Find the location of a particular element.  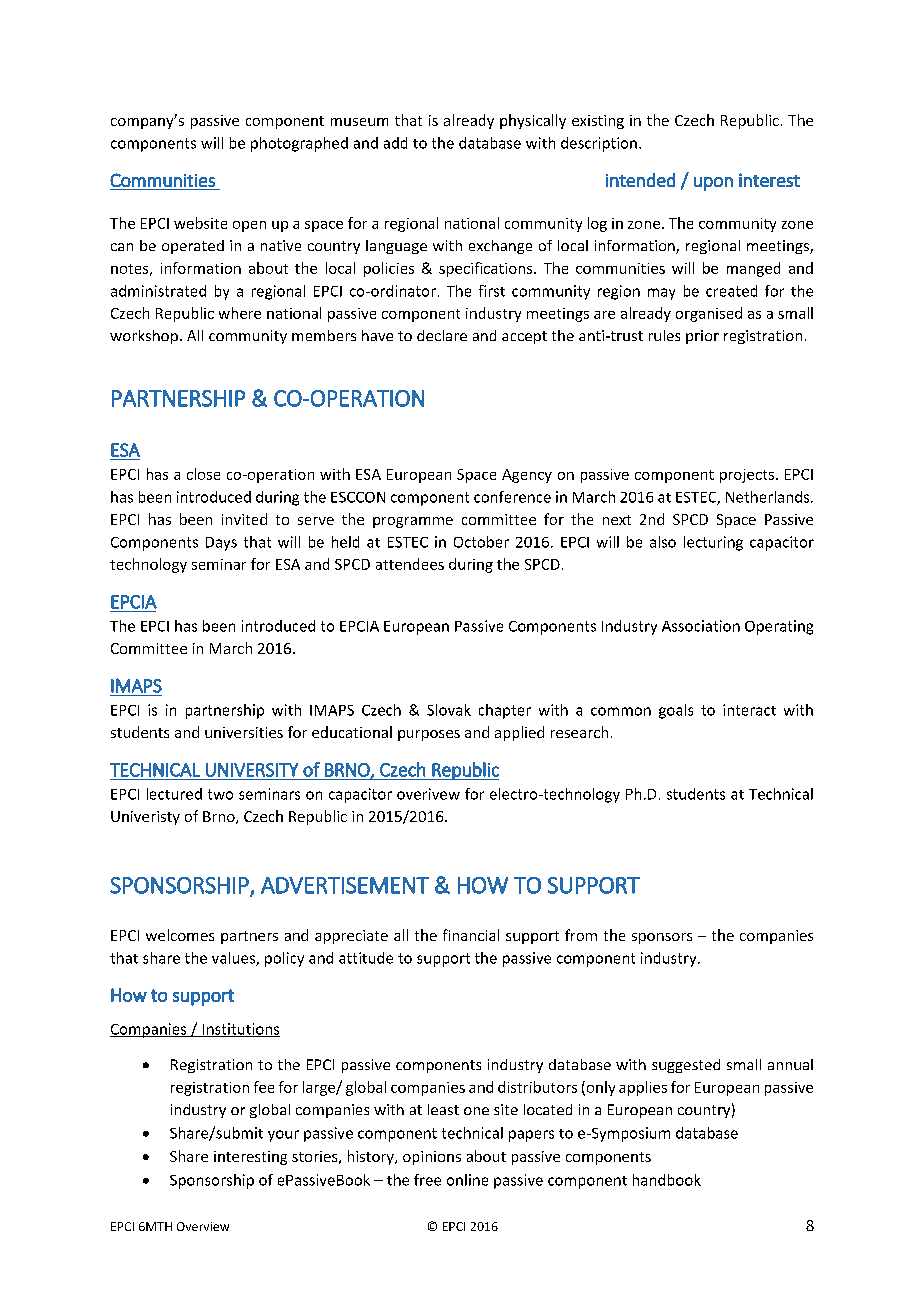

add is located at coordinates (395, 143).
